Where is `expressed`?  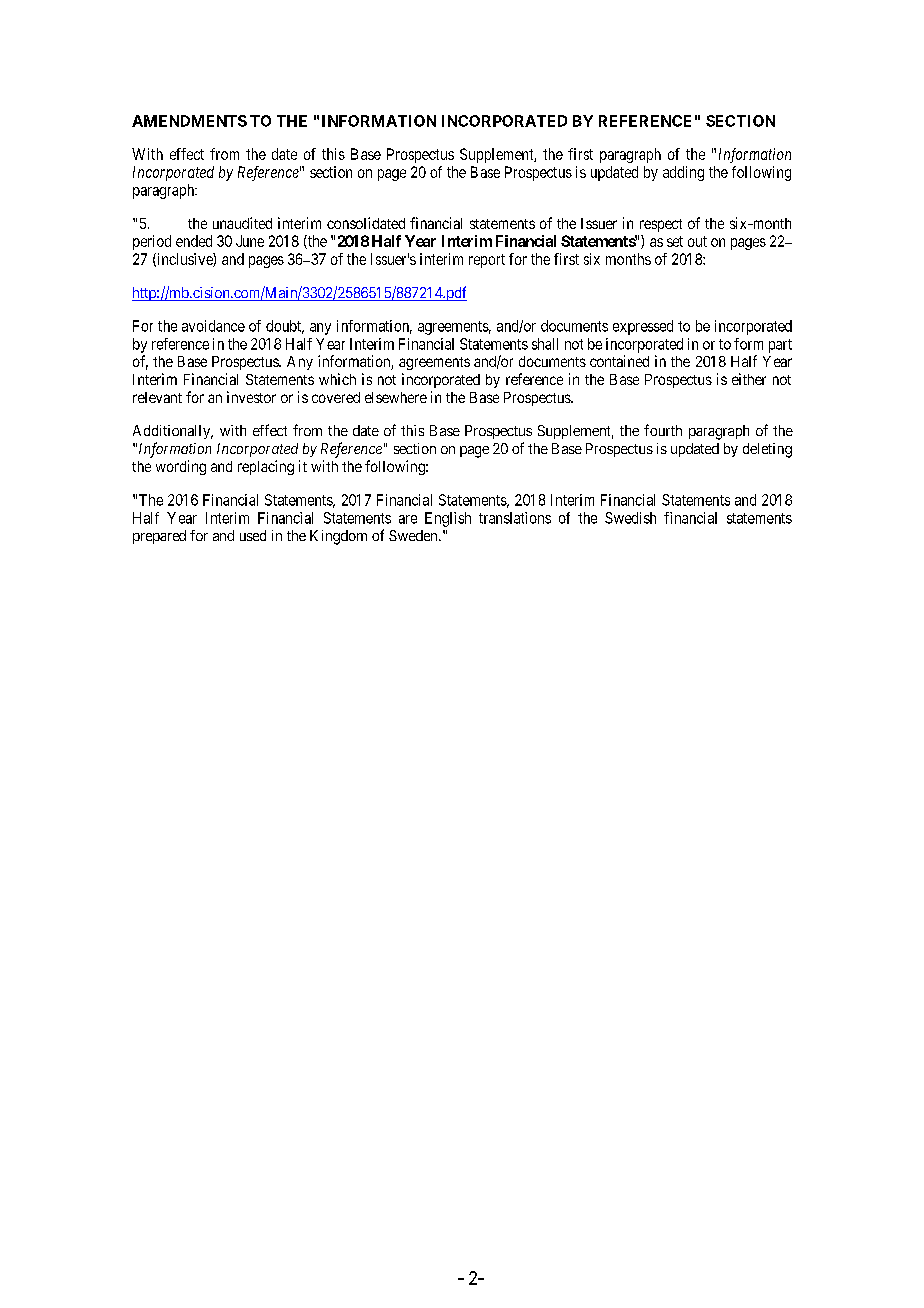 expressed is located at coordinates (643, 327).
